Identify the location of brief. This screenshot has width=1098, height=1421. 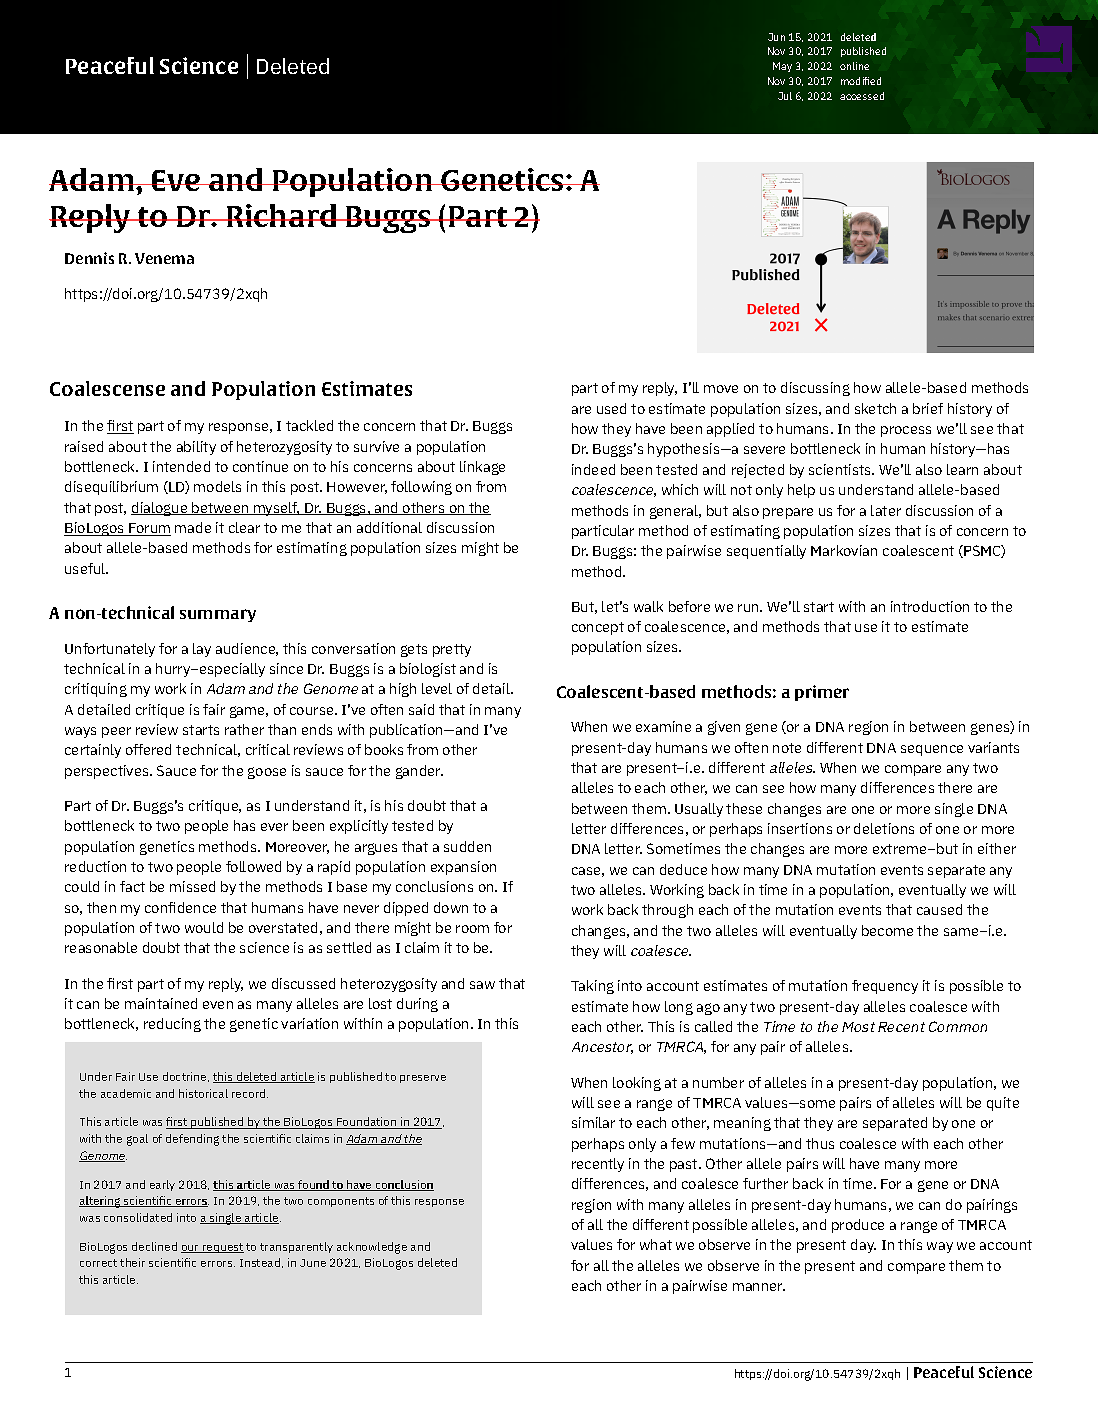
(928, 408).
